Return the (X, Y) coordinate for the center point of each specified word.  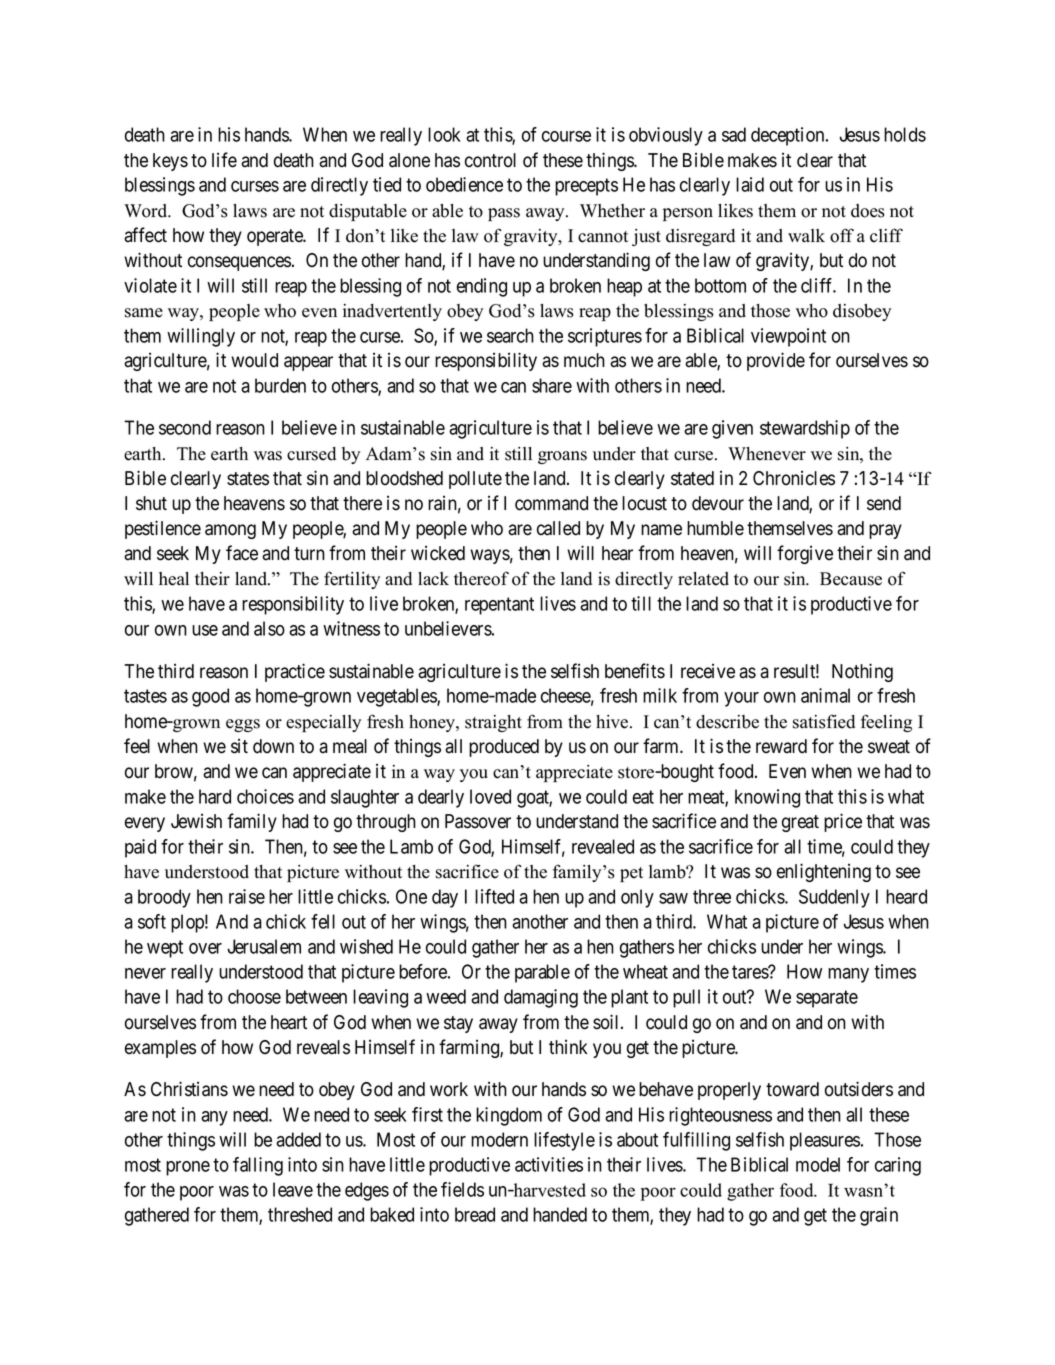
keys (170, 162)
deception (789, 136)
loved (490, 796)
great (800, 823)
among (230, 531)
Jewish (196, 821)
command (551, 503)
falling (258, 1166)
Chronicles (794, 478)
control (490, 160)
